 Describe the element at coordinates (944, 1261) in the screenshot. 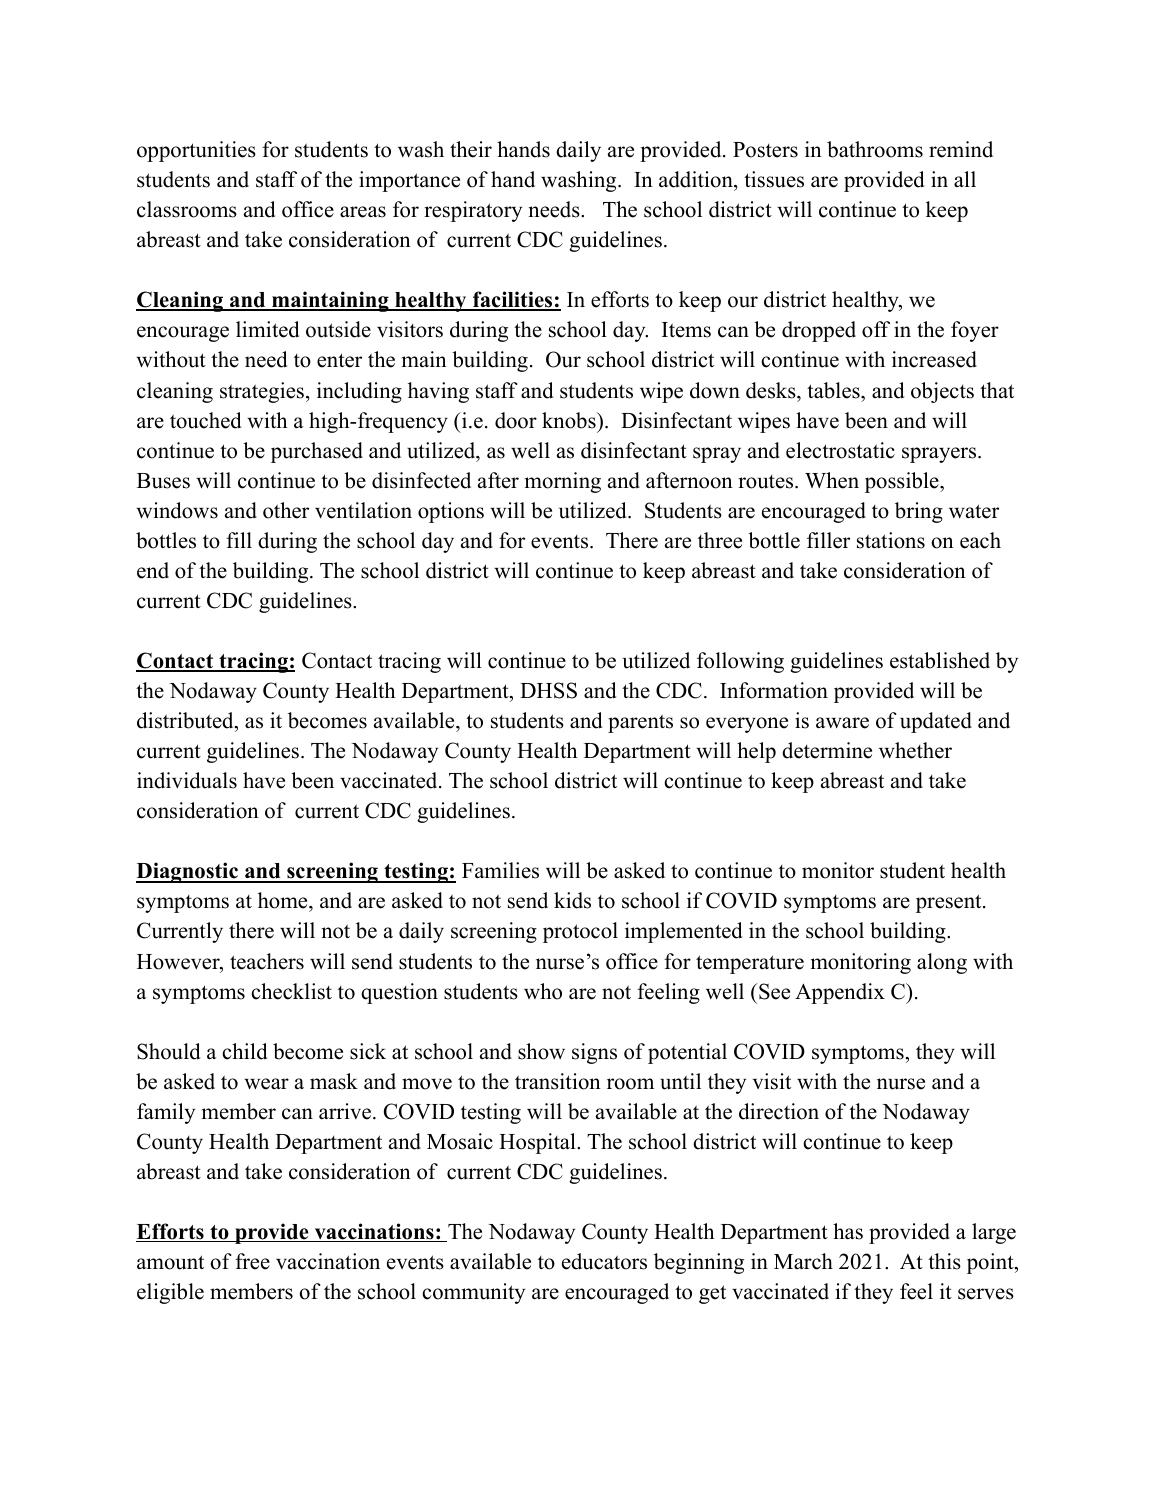

I see `this` at that location.
